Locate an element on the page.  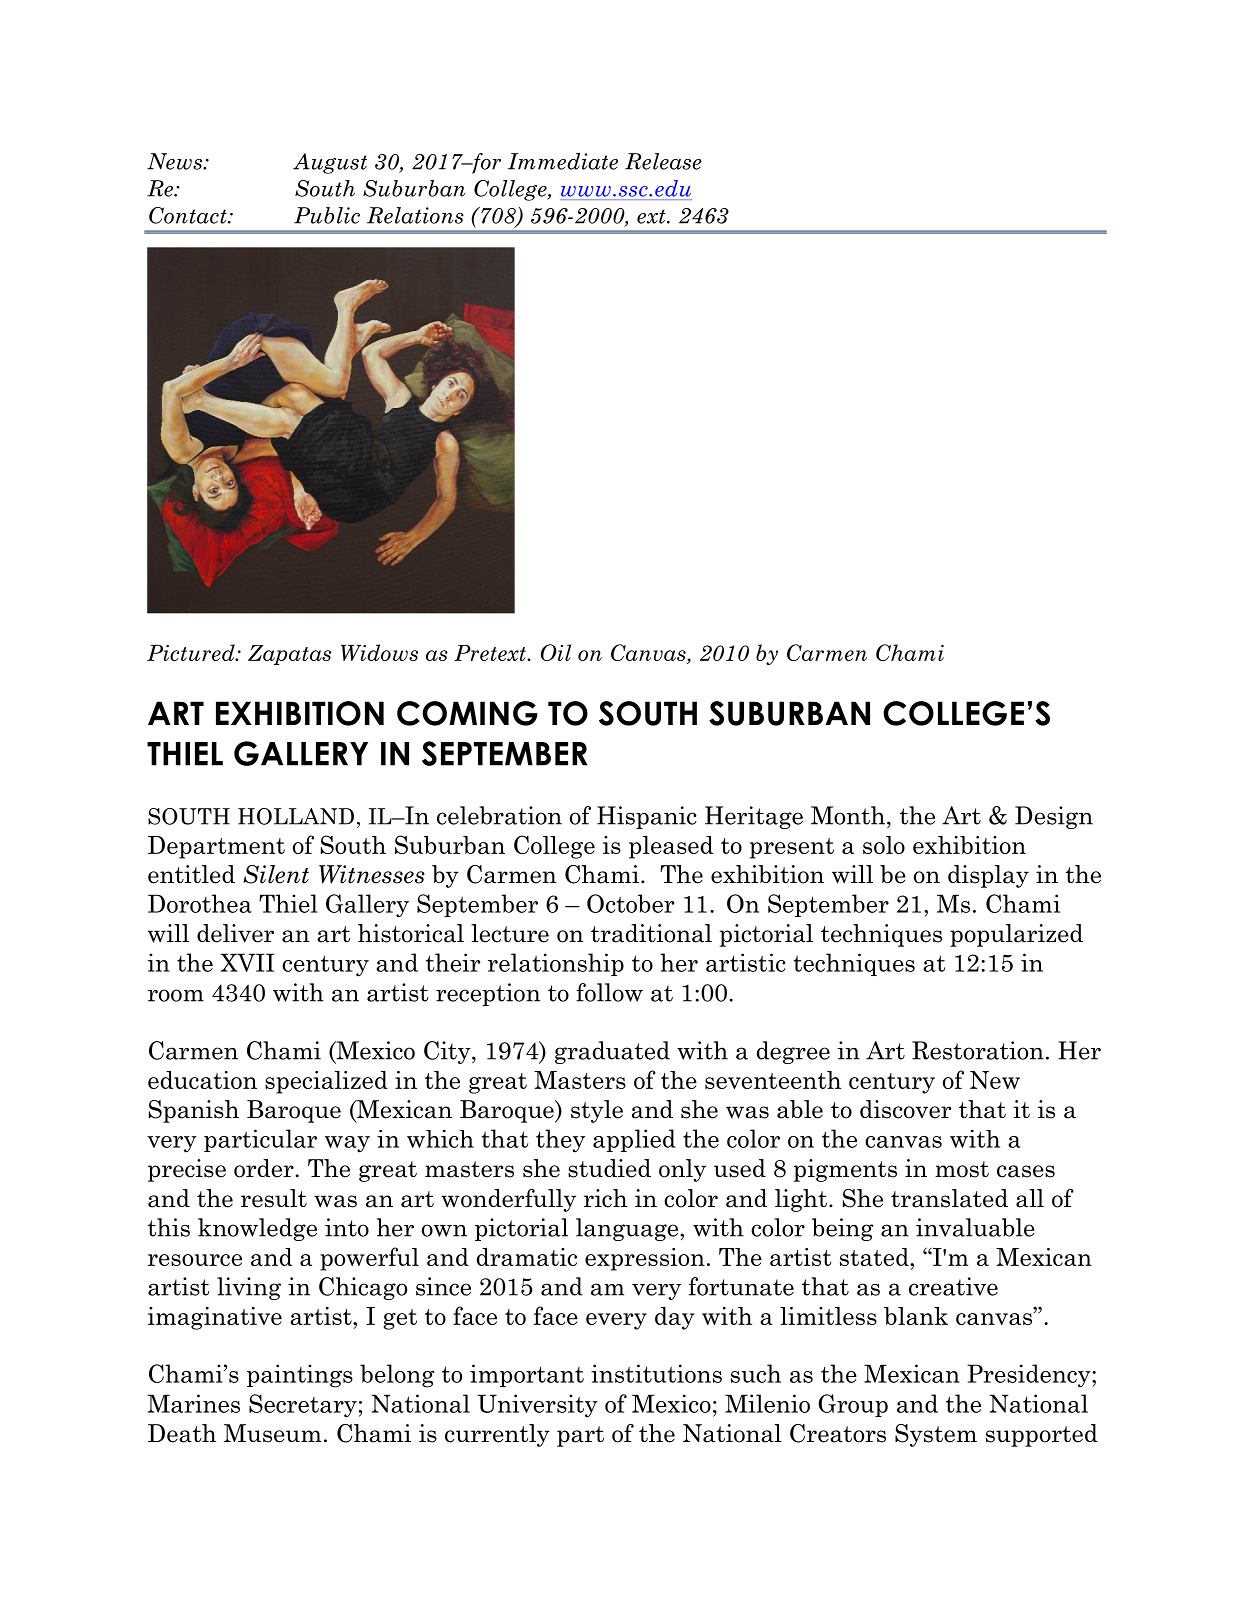
Restoration is located at coordinates (978, 1050).
